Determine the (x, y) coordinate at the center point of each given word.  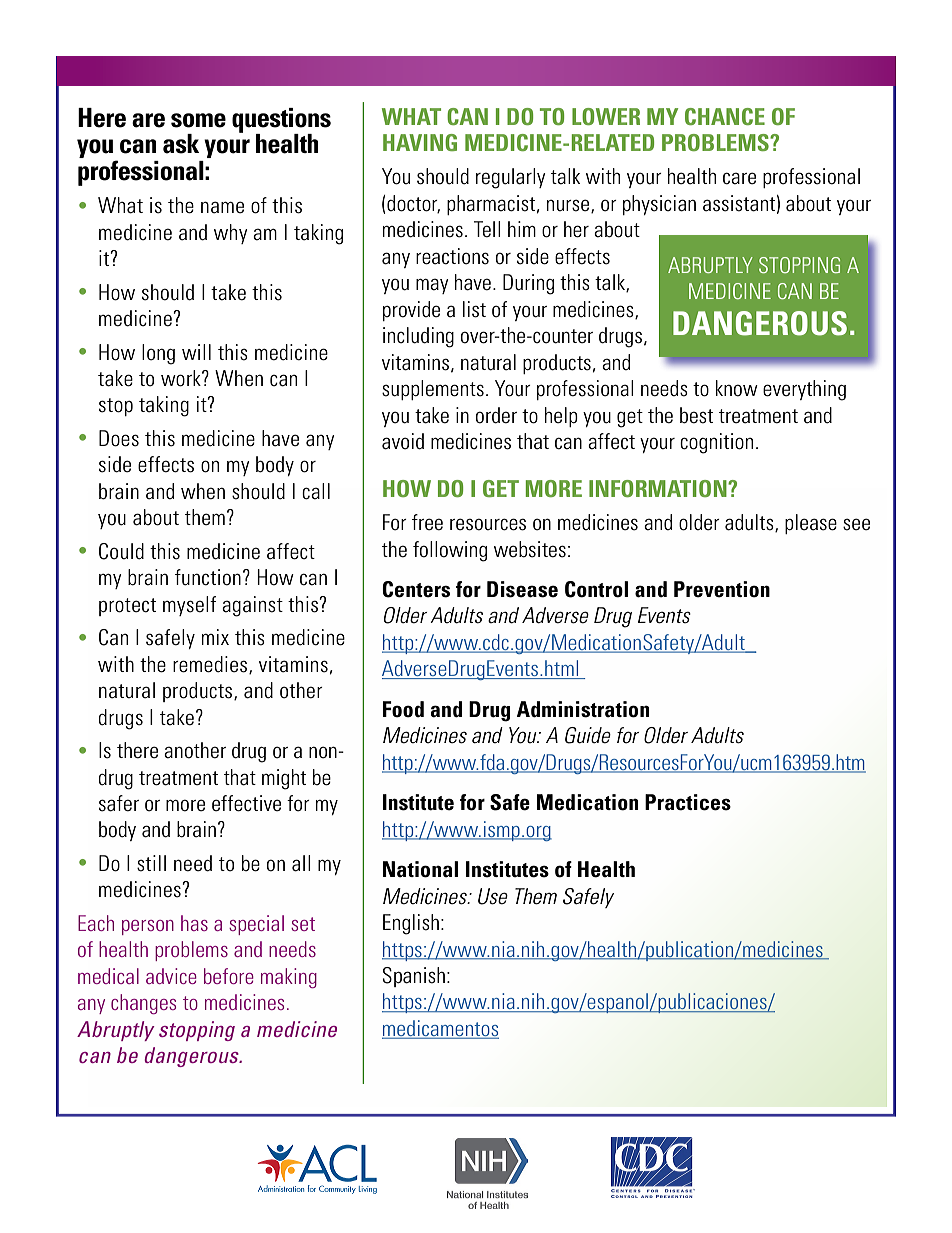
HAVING (420, 142)
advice (171, 976)
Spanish (413, 977)
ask (181, 144)
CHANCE (725, 116)
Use (493, 896)
